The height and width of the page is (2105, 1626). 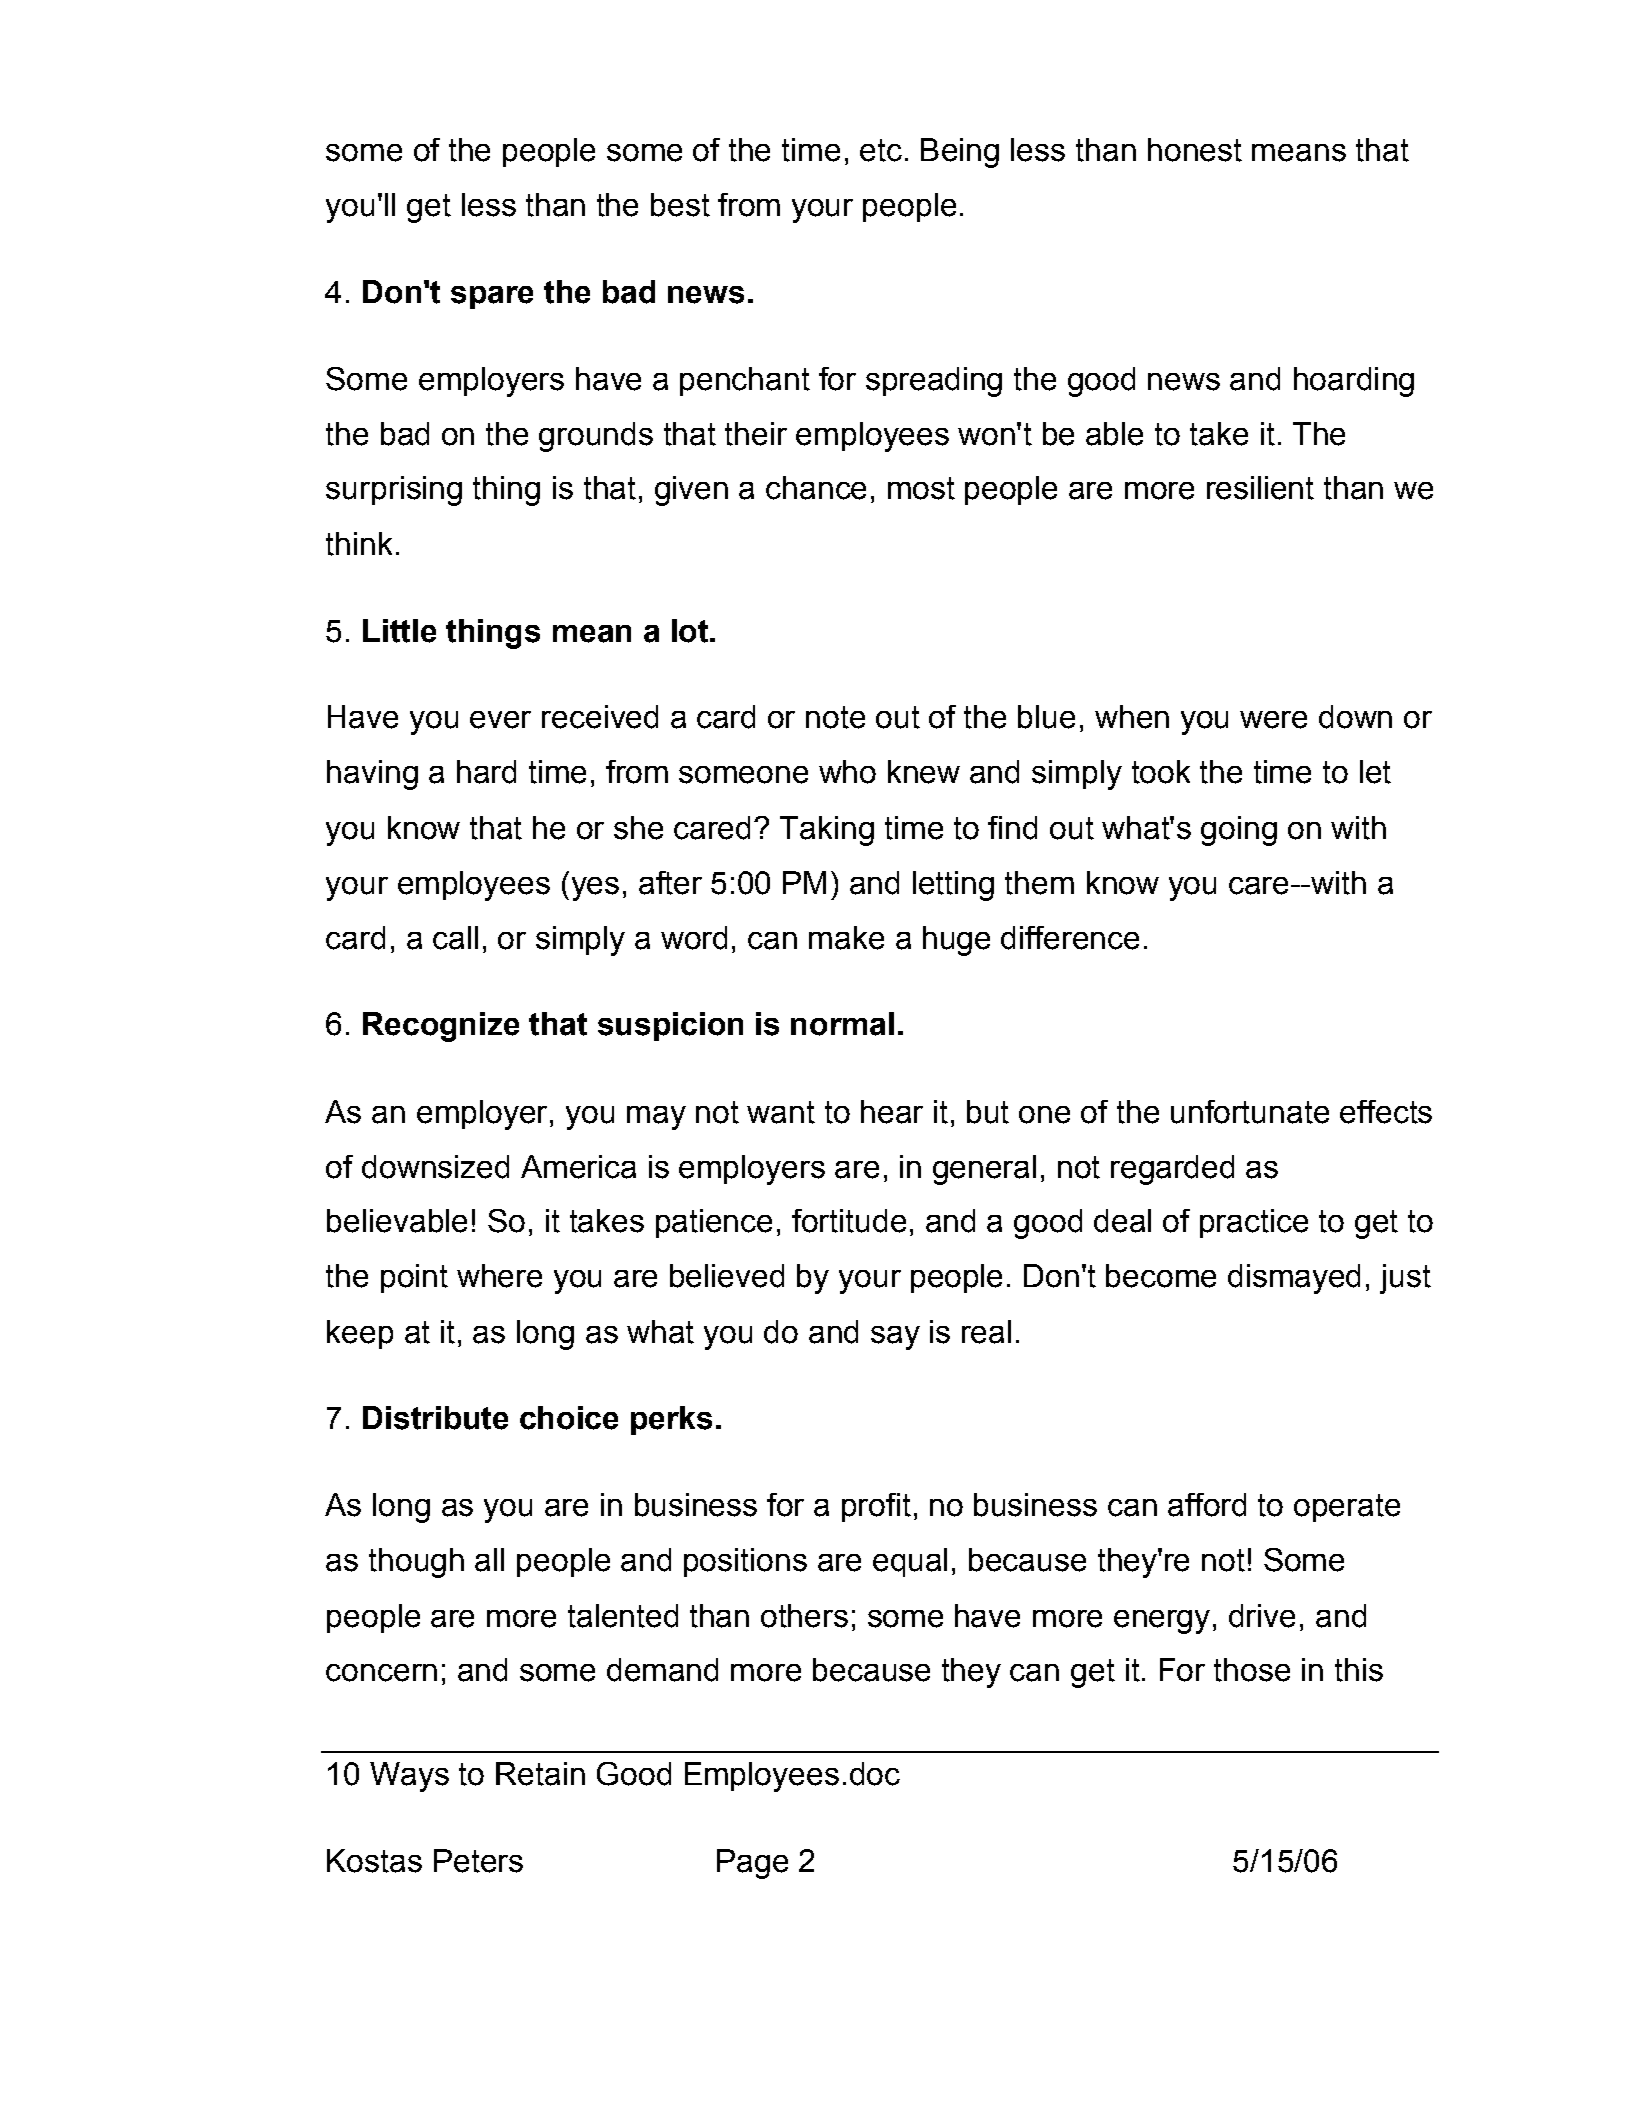 I want to click on spare, so click(x=492, y=297).
